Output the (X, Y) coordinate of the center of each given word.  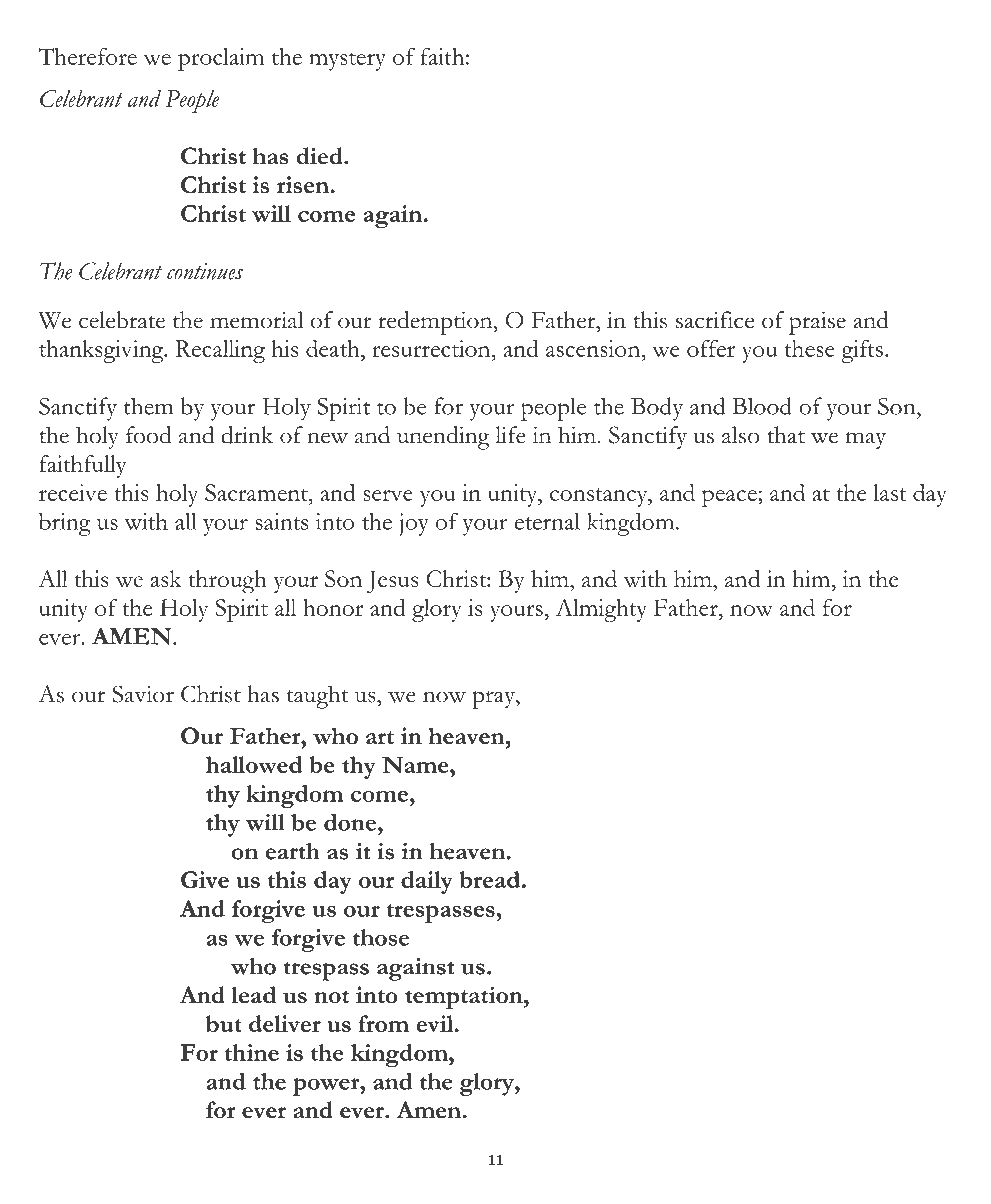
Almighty (601, 610)
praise (817, 323)
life (510, 435)
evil (436, 1023)
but (224, 1023)
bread (491, 879)
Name (416, 764)
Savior (143, 694)
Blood (762, 406)
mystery (347, 61)
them (148, 406)
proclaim (221, 59)
